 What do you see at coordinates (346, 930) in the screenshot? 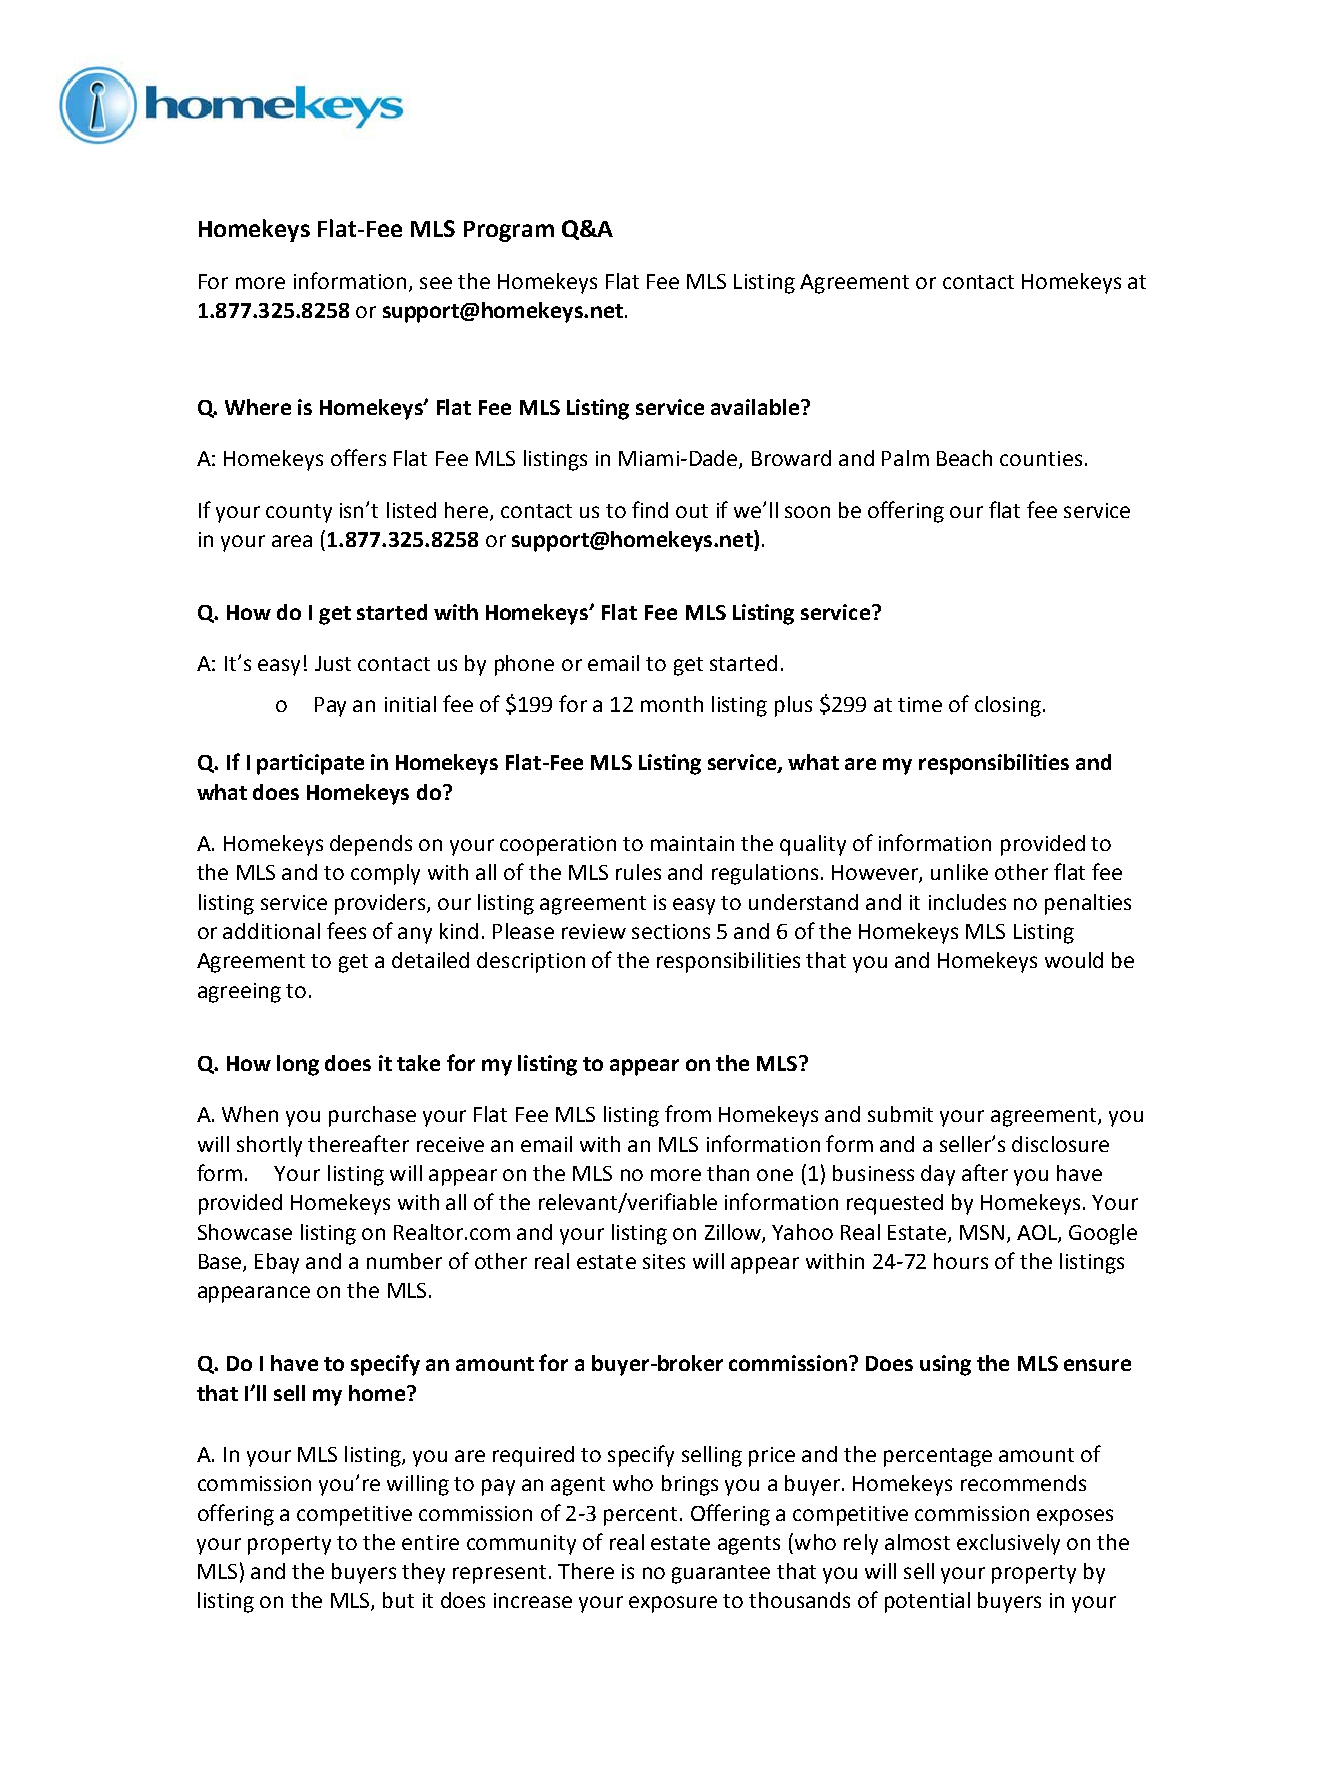
I see `fees` at bounding box center [346, 930].
